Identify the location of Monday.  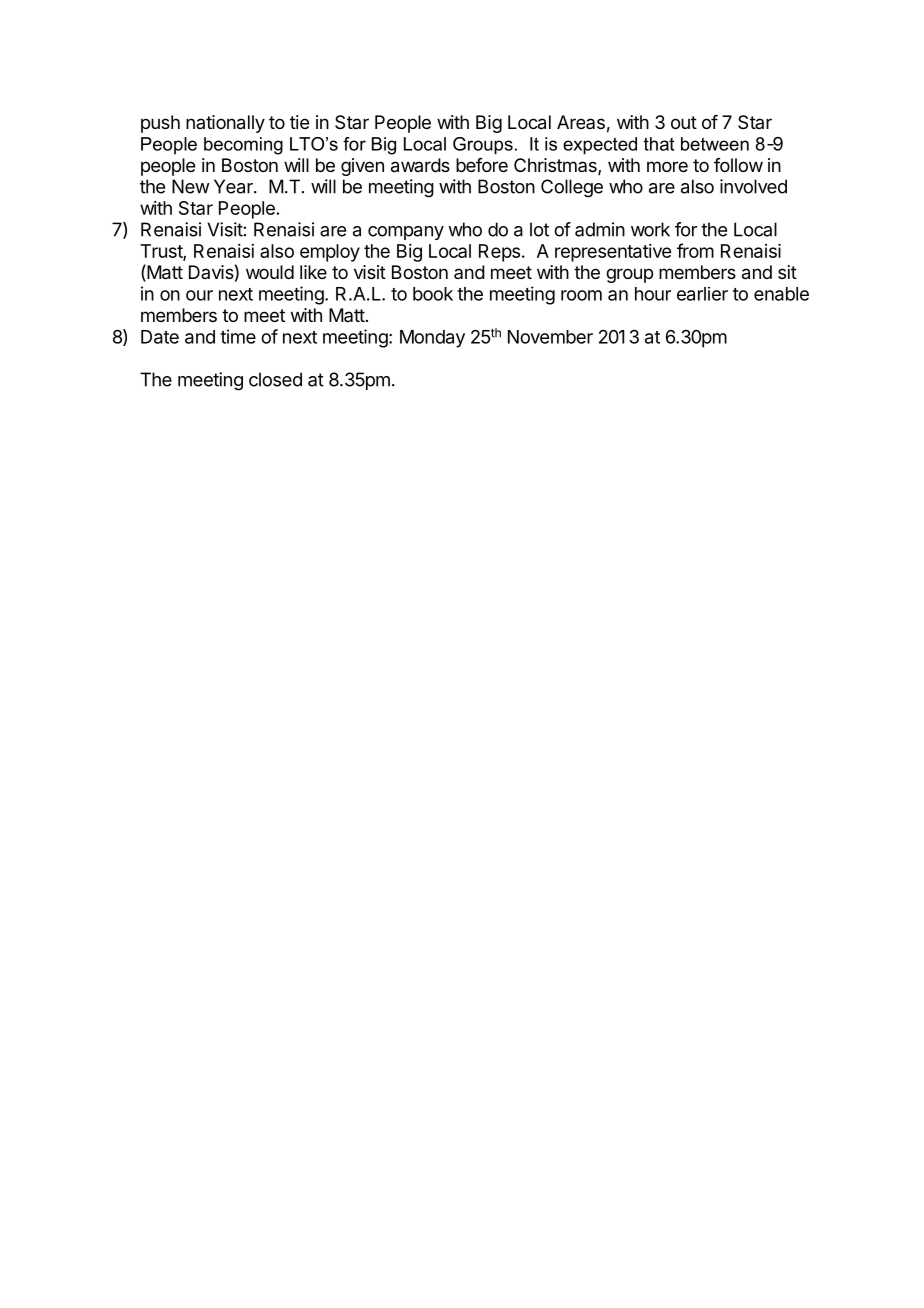
(432, 339).
